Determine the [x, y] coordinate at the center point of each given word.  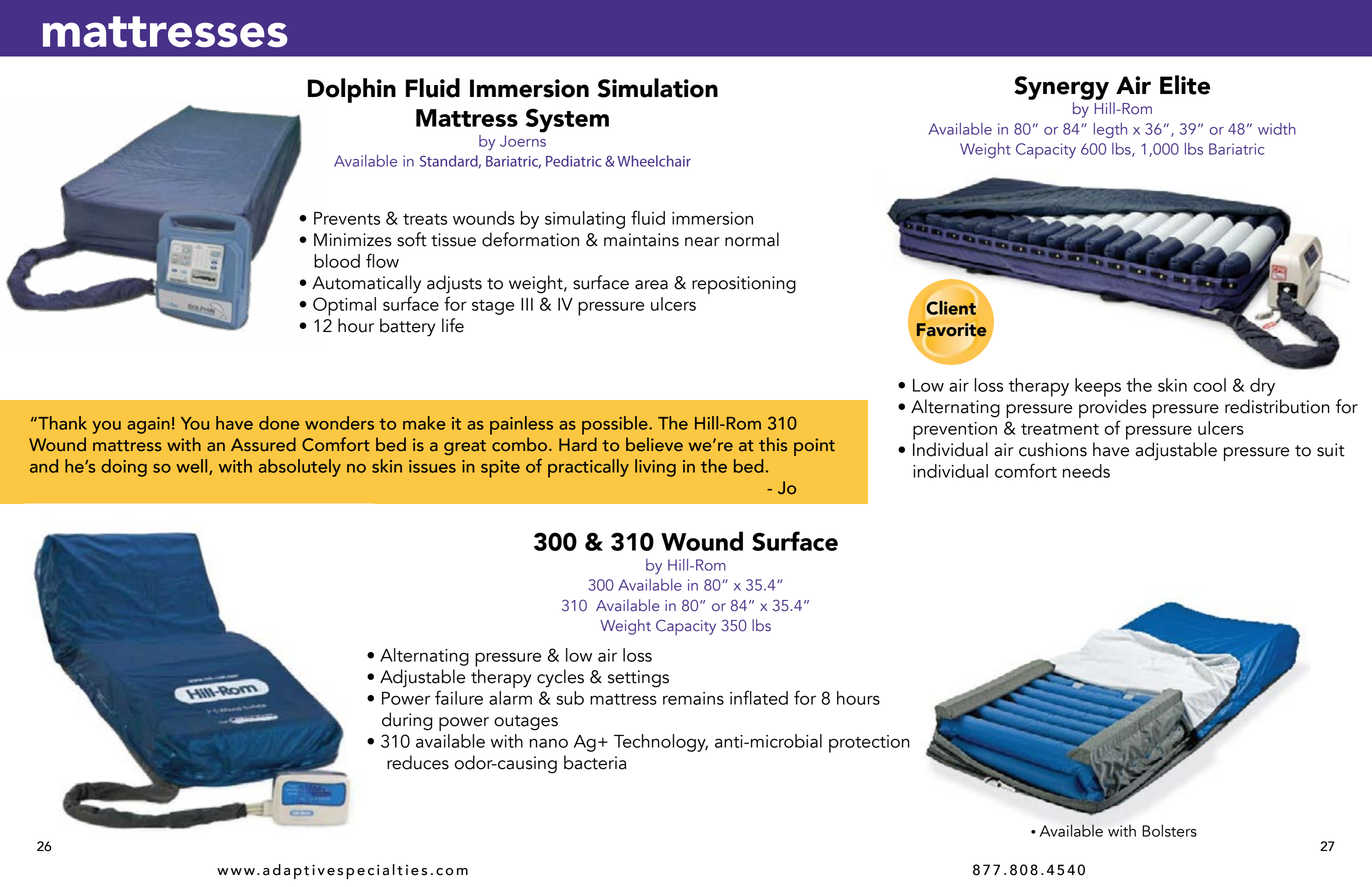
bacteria [595, 762]
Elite [1185, 85]
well [193, 467]
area [651, 285]
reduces [418, 762]
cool [1209, 385]
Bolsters [1169, 830]
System [567, 120]
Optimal [344, 306]
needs [1086, 471]
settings [638, 679]
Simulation [658, 88]
